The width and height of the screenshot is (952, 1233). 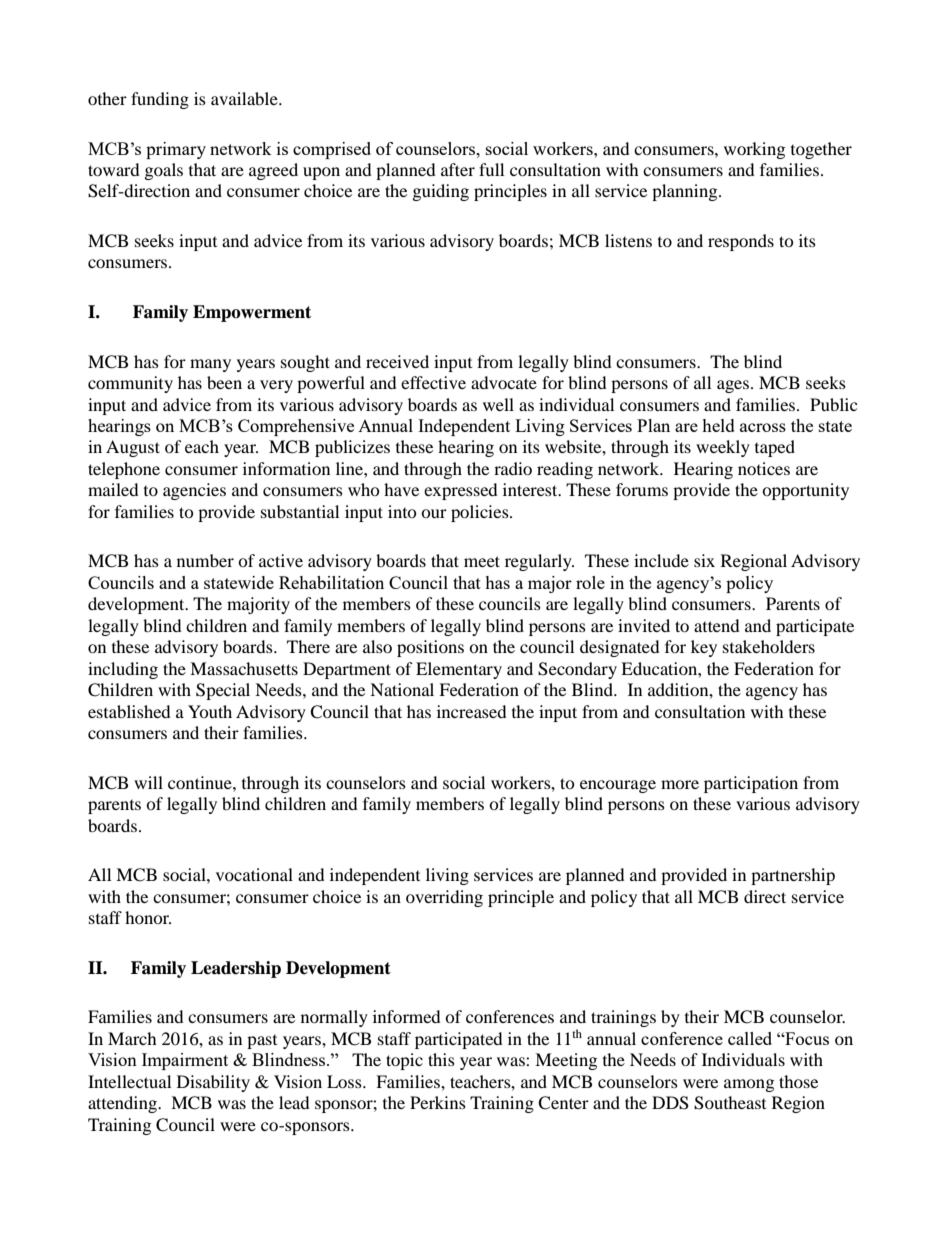 What do you see at coordinates (458, 169) in the screenshot?
I see `after` at bounding box center [458, 169].
